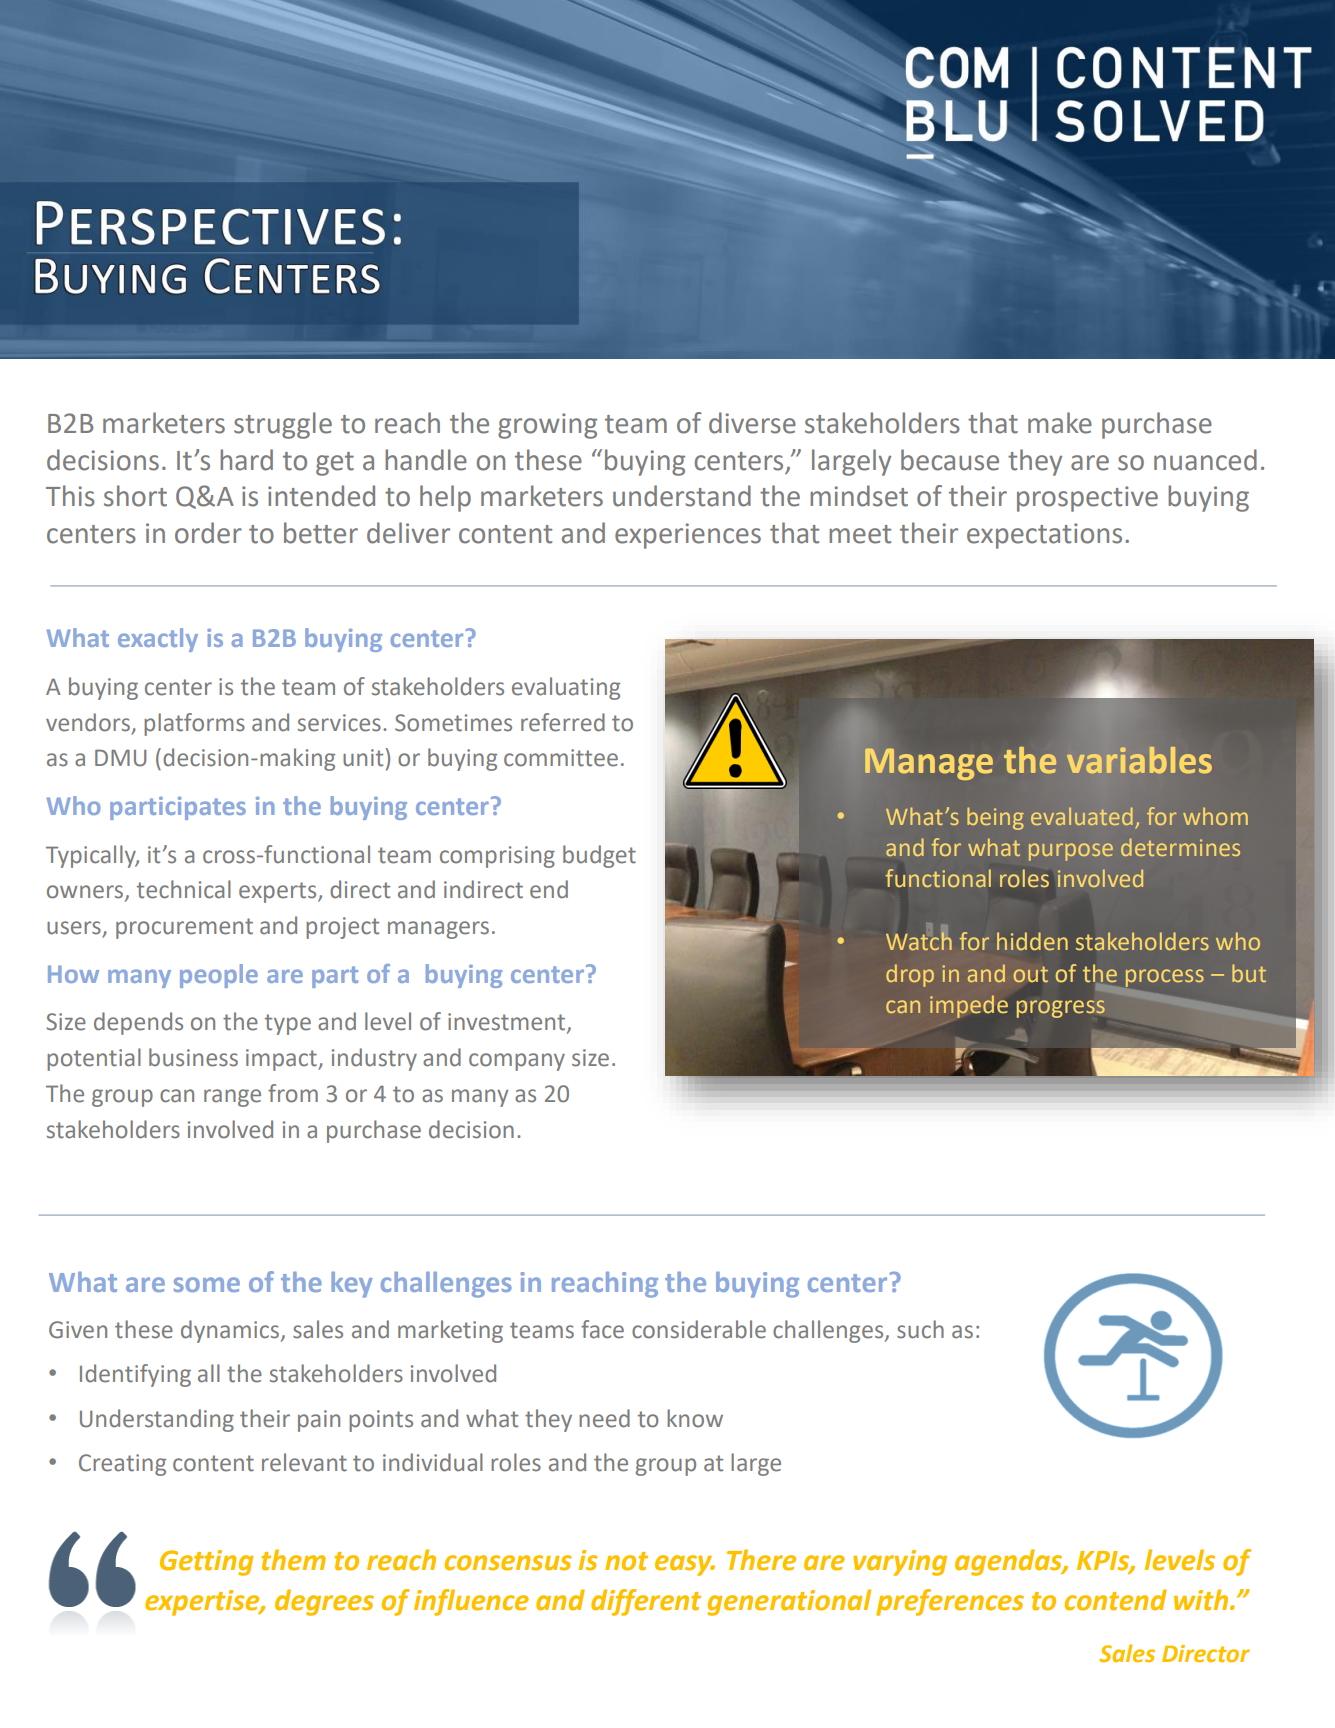 The width and height of the document is (1335, 1728). What do you see at coordinates (232, 1098) in the document?
I see `range` at bounding box center [232, 1098].
